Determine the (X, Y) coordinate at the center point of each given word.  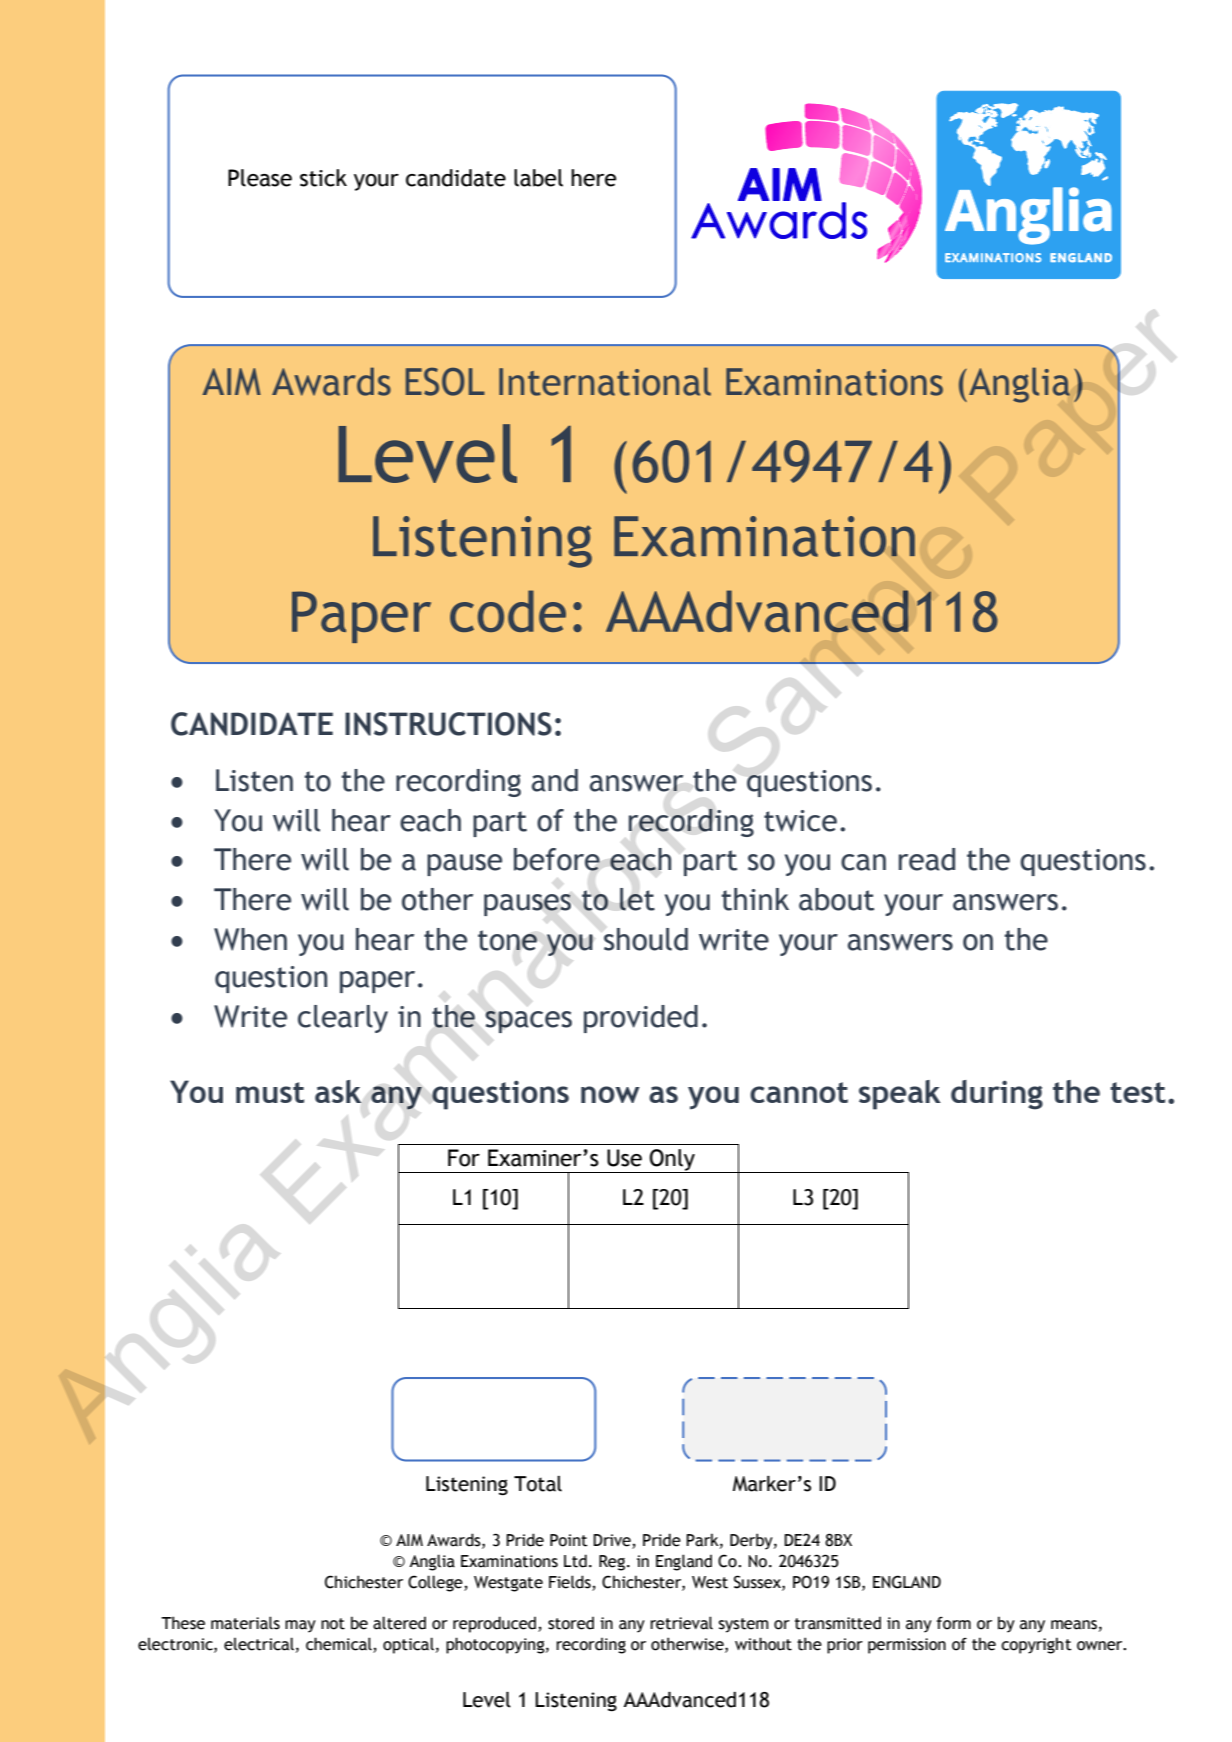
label (538, 178)
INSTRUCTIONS (448, 724)
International (605, 381)
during (997, 1095)
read (927, 859)
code (508, 611)
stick (323, 178)
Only (672, 1161)
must (270, 1092)
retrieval (681, 1623)
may (300, 1626)
